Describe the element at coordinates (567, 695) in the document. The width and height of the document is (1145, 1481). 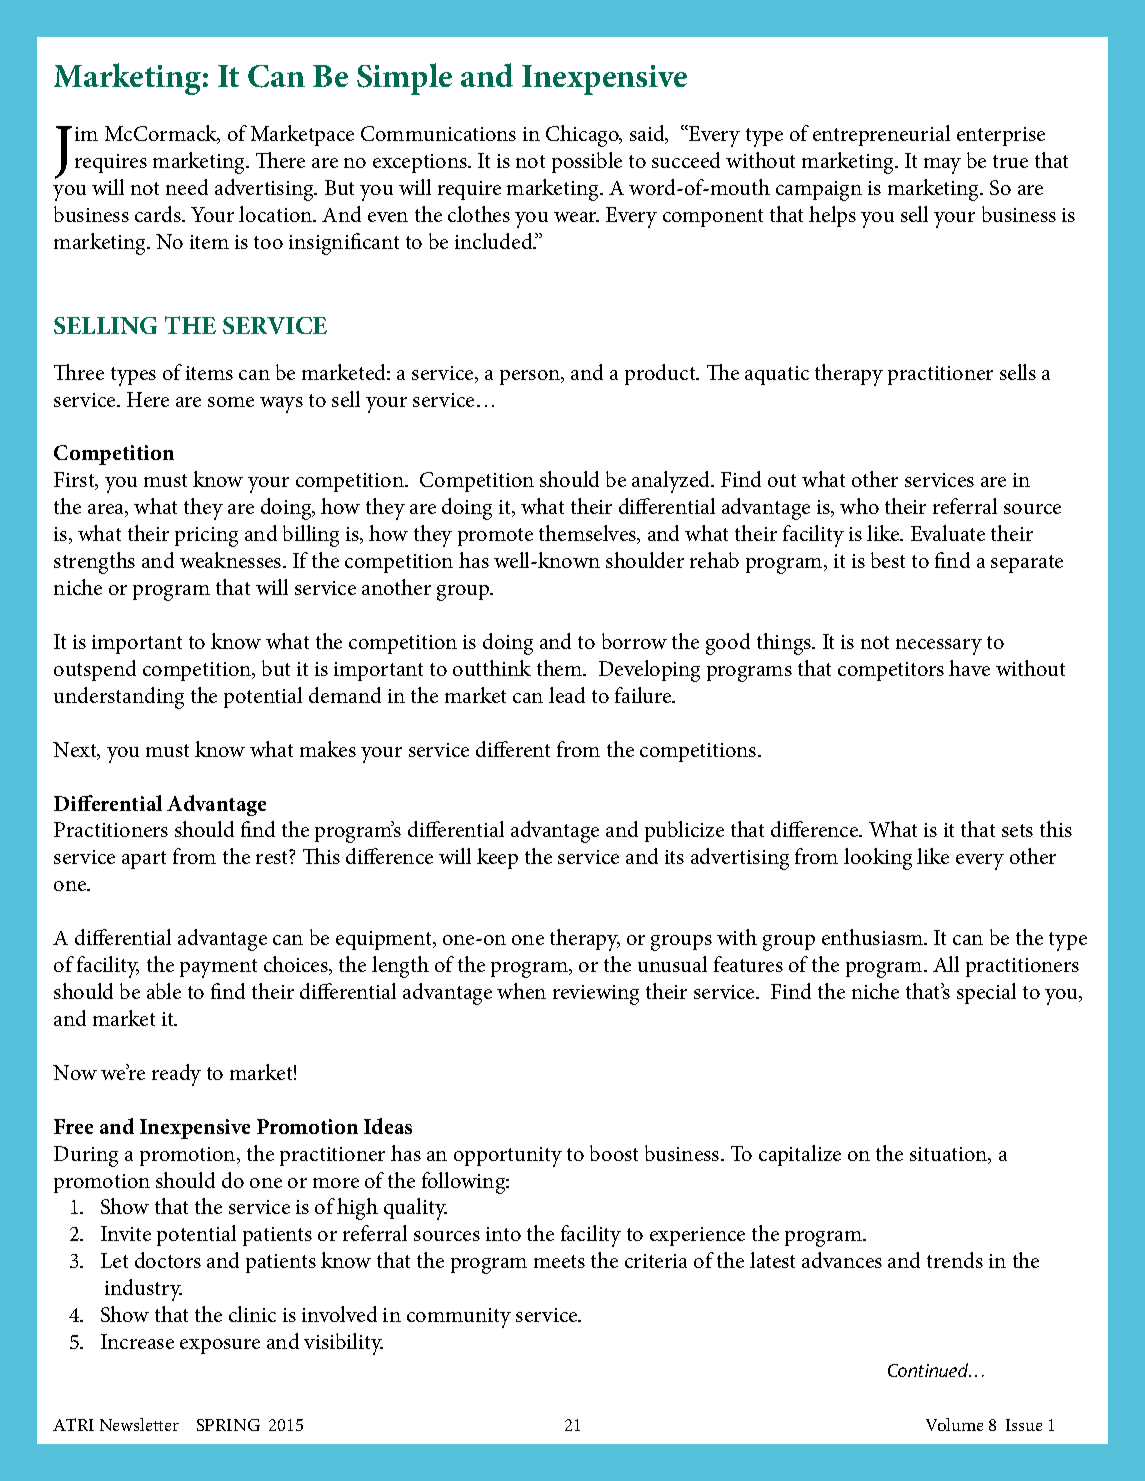
I see `lead` at that location.
